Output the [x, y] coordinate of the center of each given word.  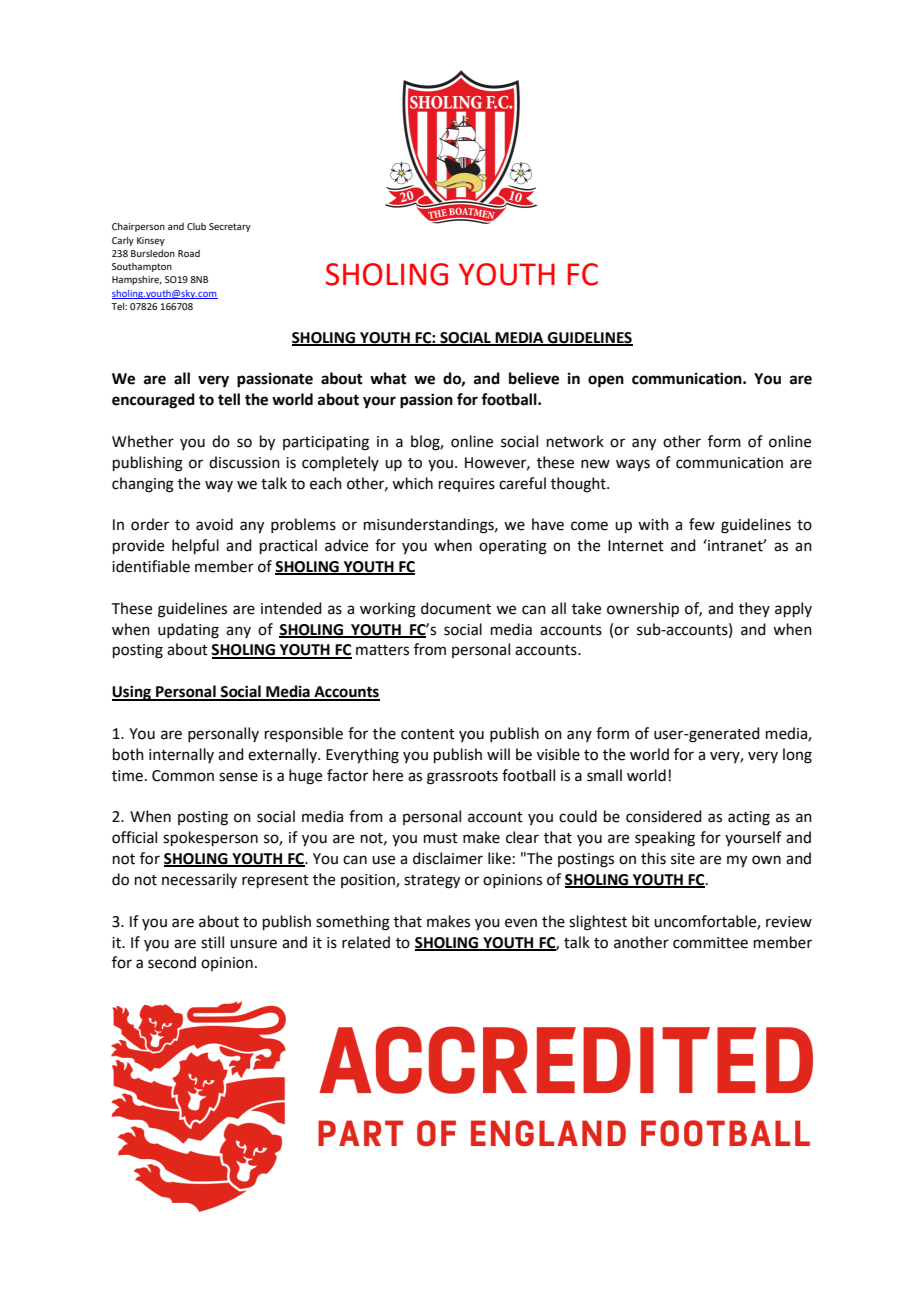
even [521, 923]
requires [467, 485]
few [702, 524]
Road [189, 253]
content [428, 734]
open [606, 381]
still [212, 942]
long [797, 756]
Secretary [230, 227]
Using [132, 693]
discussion [244, 462]
